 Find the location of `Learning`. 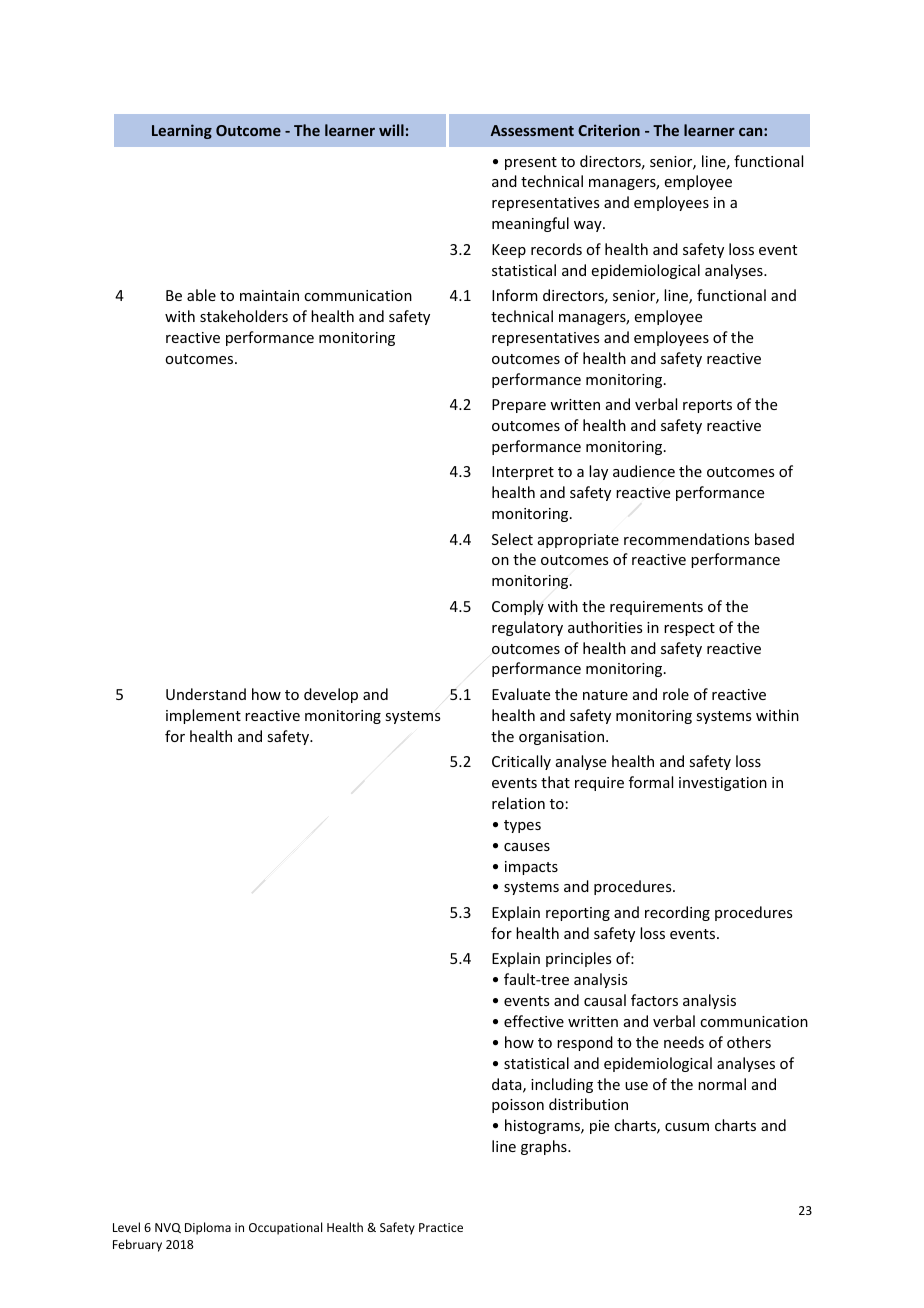

Learning is located at coordinates (182, 131).
